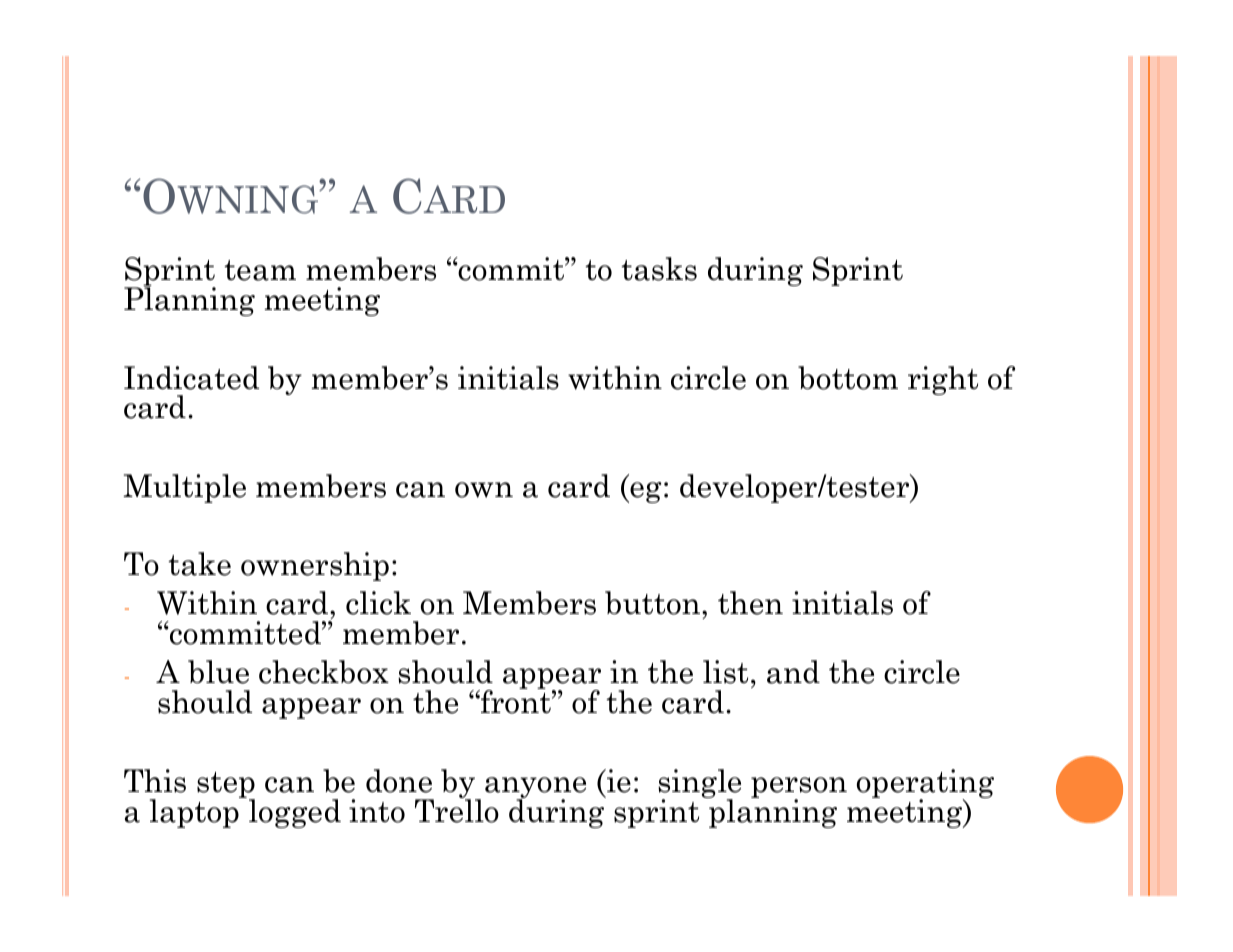 The width and height of the screenshot is (1233, 952). What do you see at coordinates (659, 269) in the screenshot?
I see `tasks` at bounding box center [659, 269].
